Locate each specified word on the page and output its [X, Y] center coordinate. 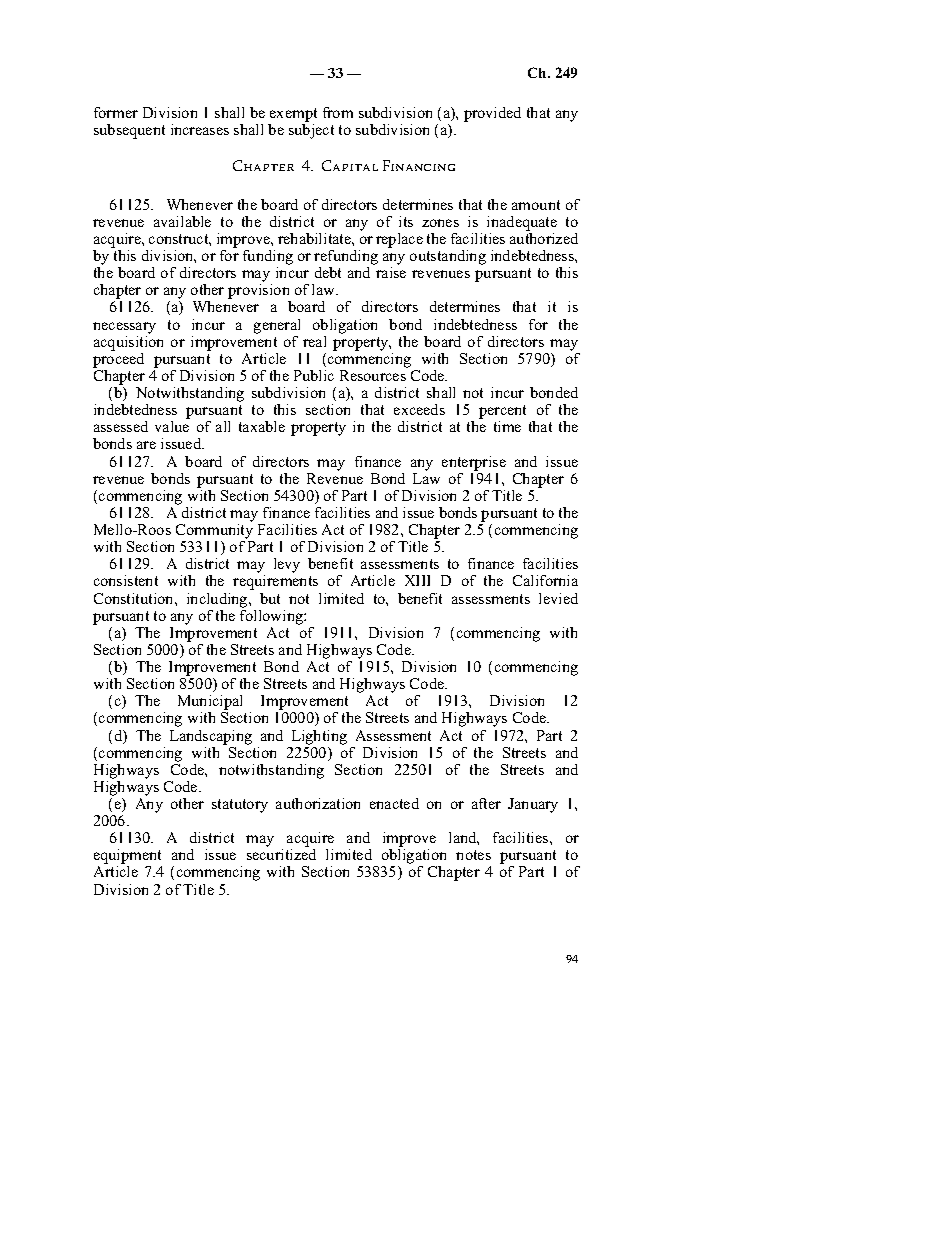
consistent [126, 580]
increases [200, 129]
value [172, 426]
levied [558, 598]
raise [391, 272]
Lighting [319, 737]
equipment [128, 858]
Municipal [210, 704]
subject [311, 131]
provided [492, 114]
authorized [544, 238]
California [545, 580]
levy [287, 565]
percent [502, 413]
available [182, 221]
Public [314, 375]
